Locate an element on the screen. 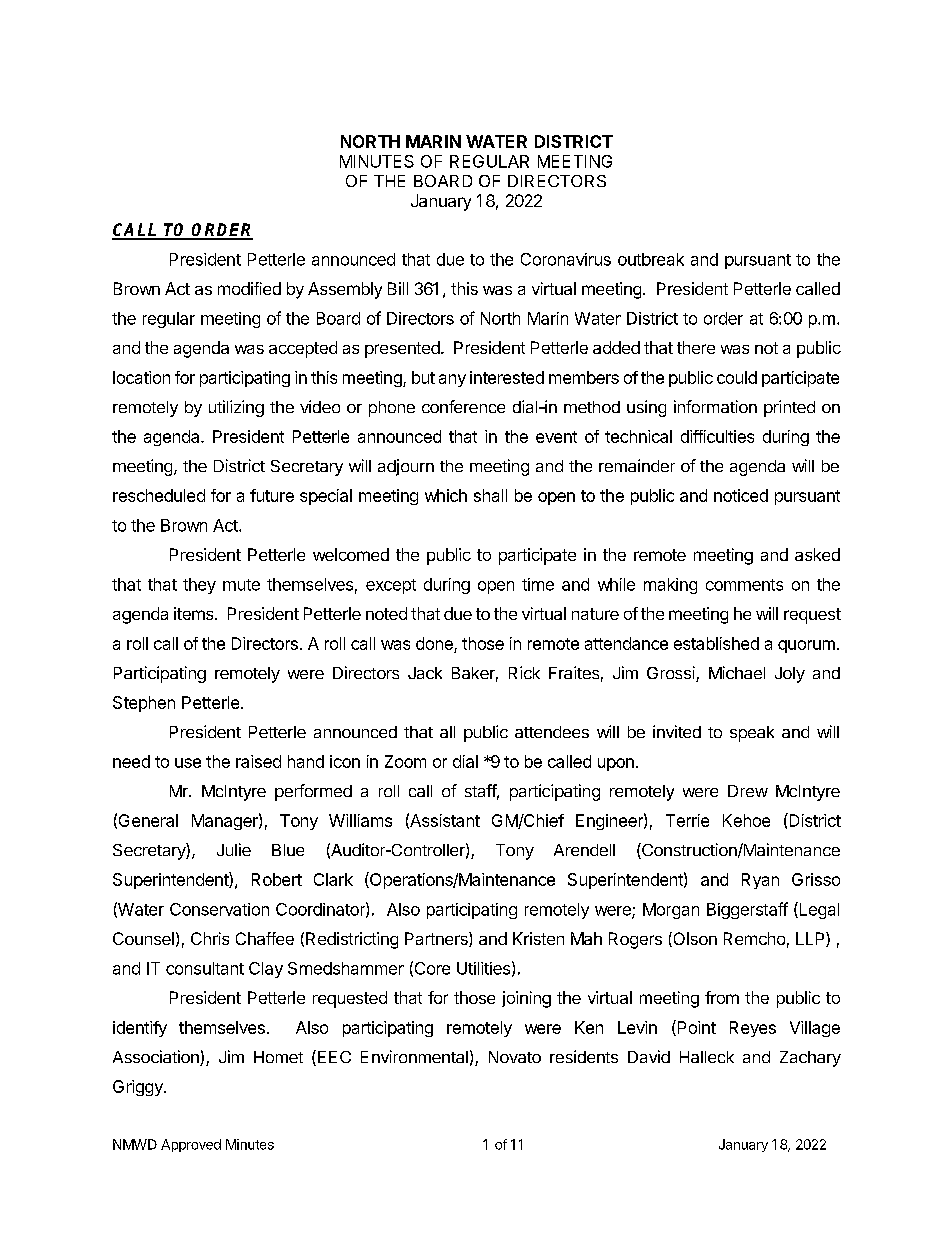 The width and height of the screenshot is (952, 1233). shall is located at coordinates (490, 495).
